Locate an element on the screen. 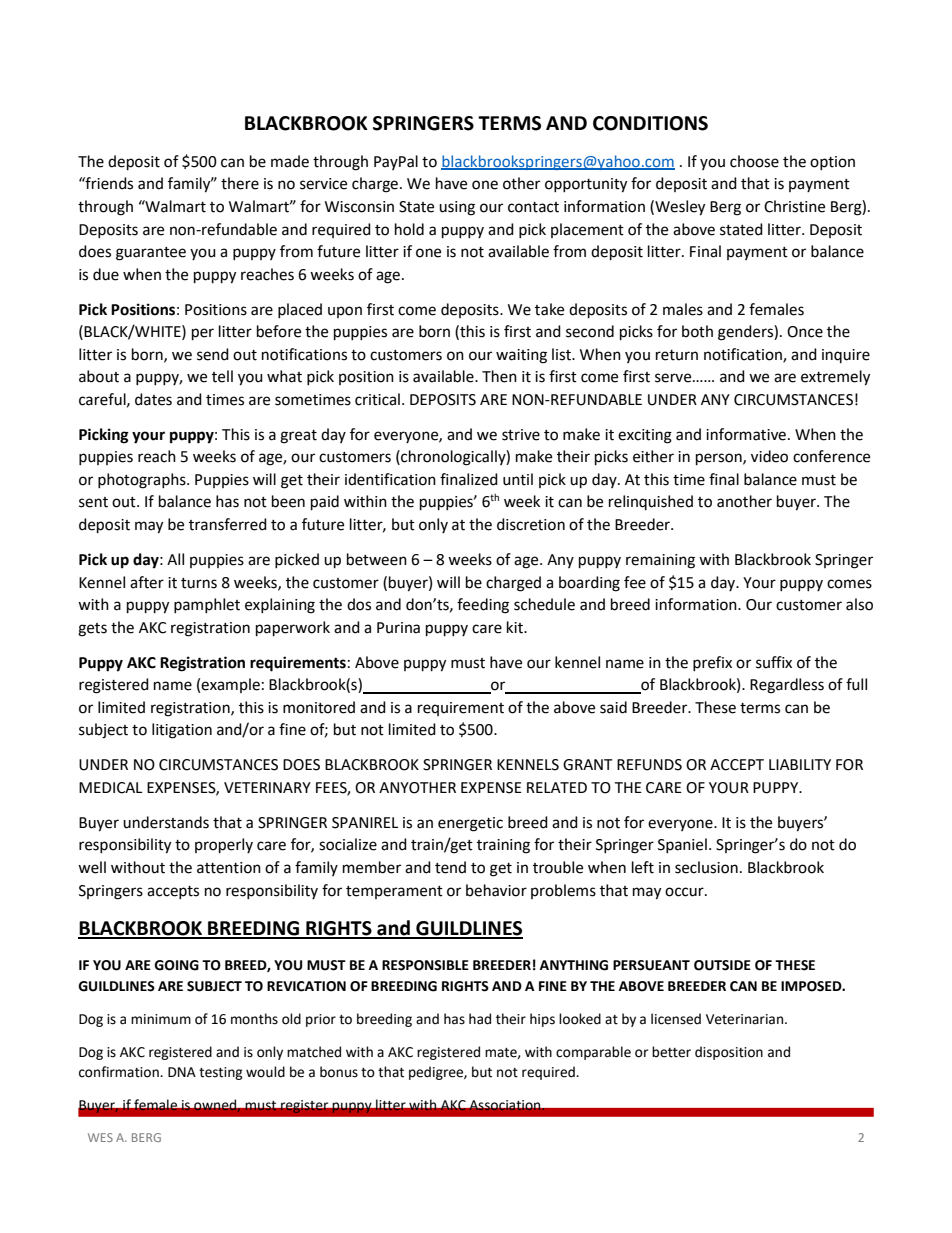  Veterinarian is located at coordinates (746, 1019).
